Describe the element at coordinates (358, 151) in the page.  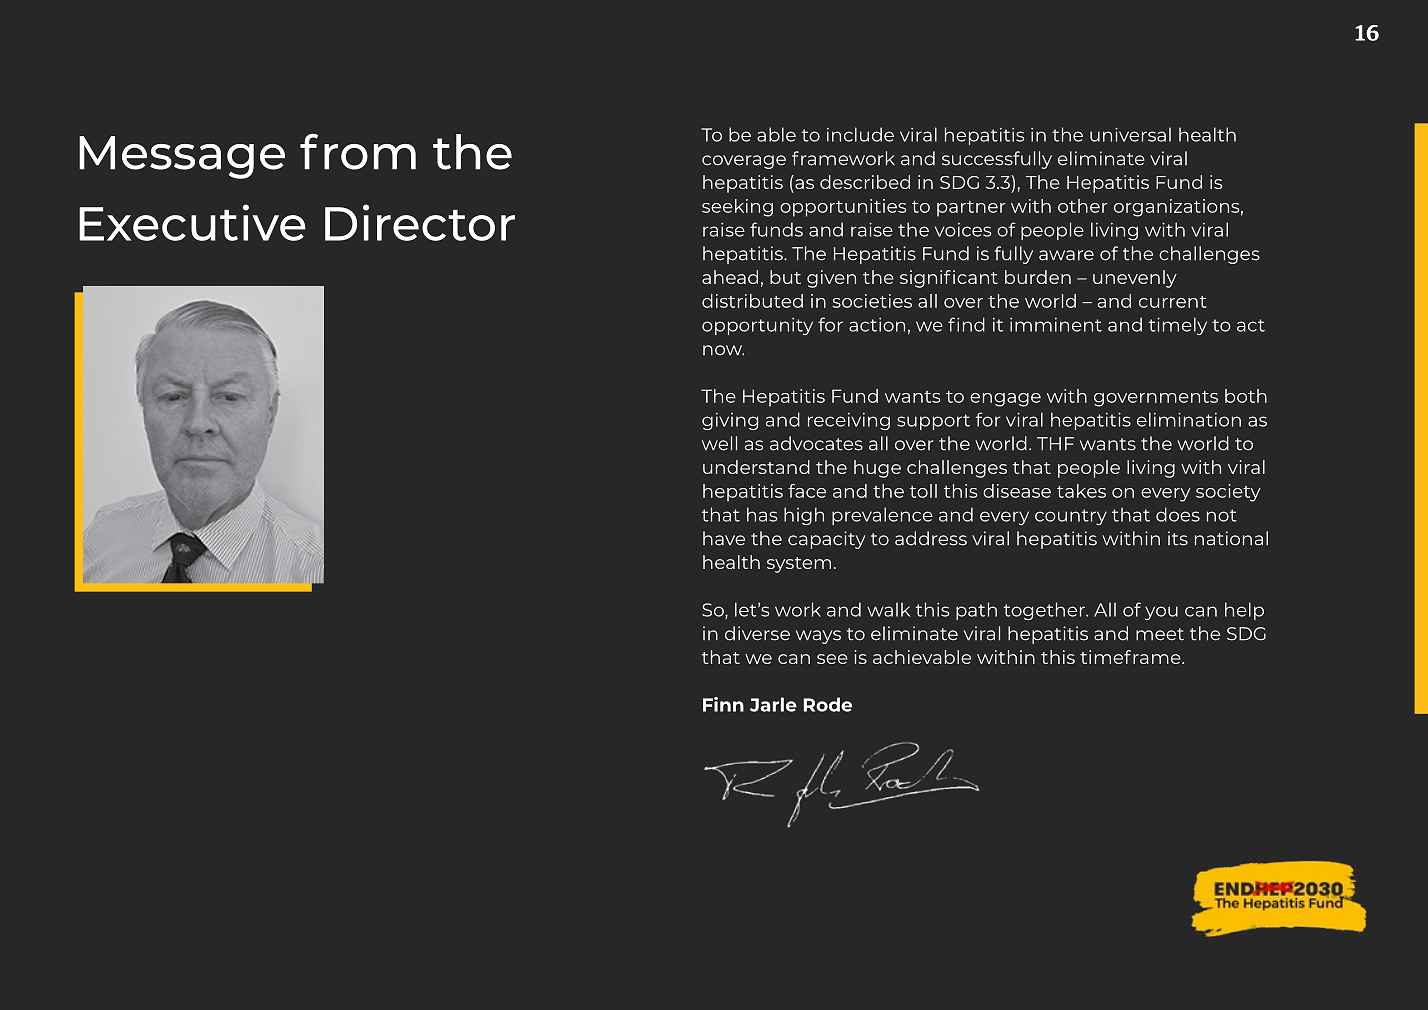
I see `from` at that location.
